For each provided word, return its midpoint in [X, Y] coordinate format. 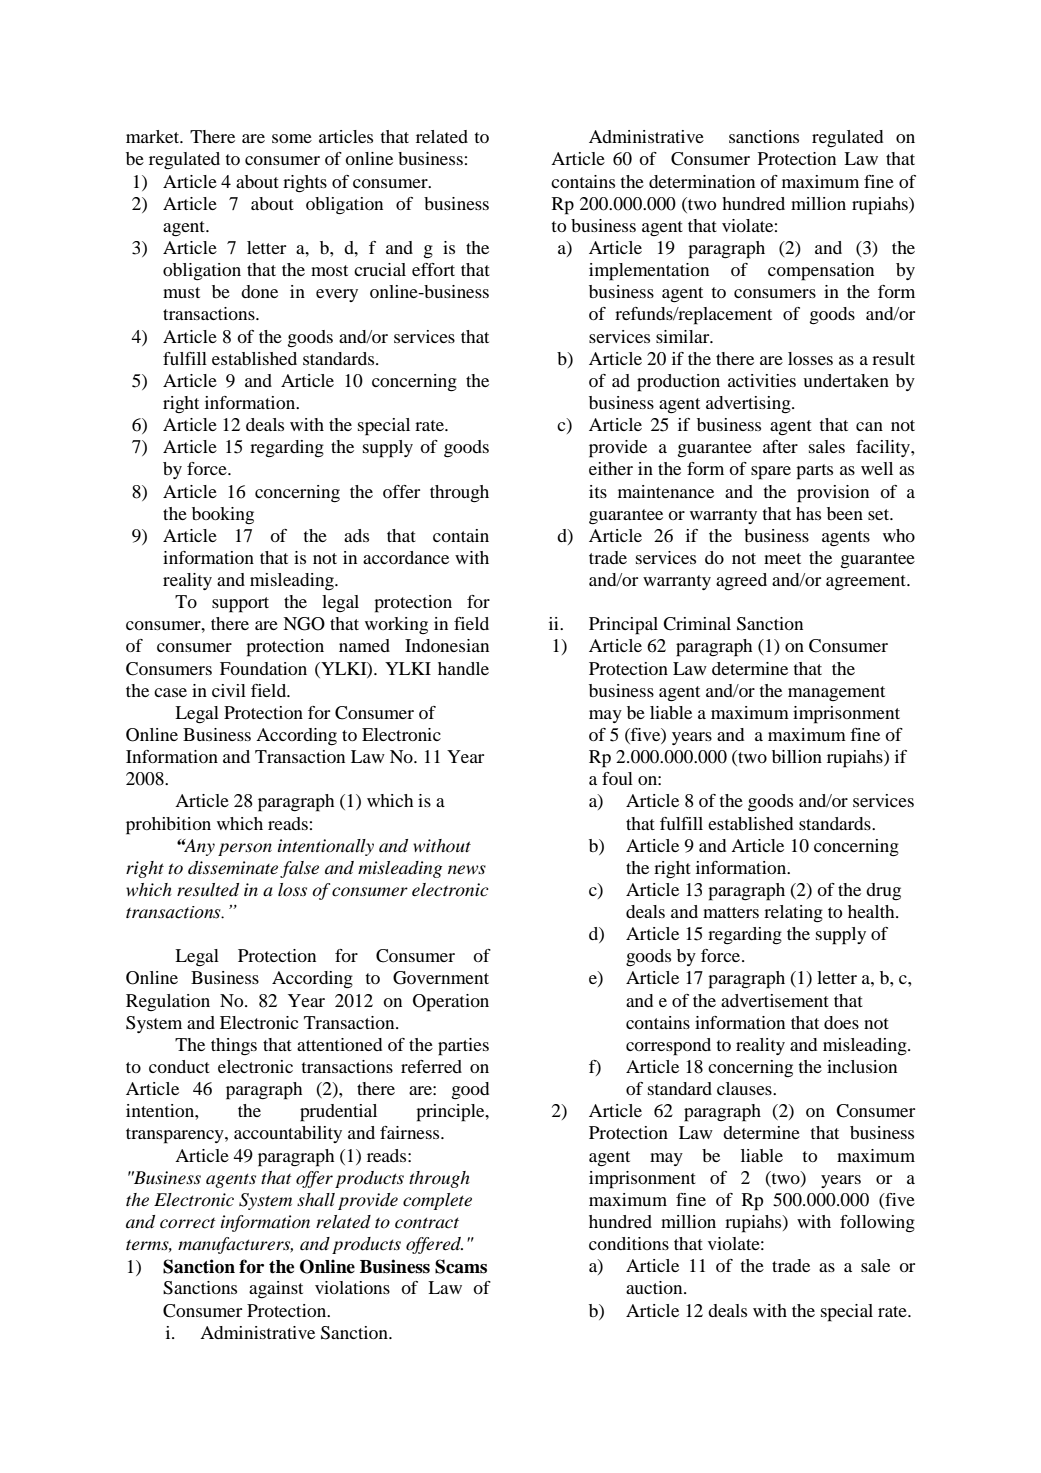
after [780, 446]
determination [702, 181]
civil [229, 690]
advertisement [775, 1000]
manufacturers [235, 1245]
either [611, 468]
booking [223, 515]
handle [463, 668]
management [836, 693]
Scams [461, 1266]
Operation [451, 1003]
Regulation [168, 1002]
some [292, 138]
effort [433, 269]
